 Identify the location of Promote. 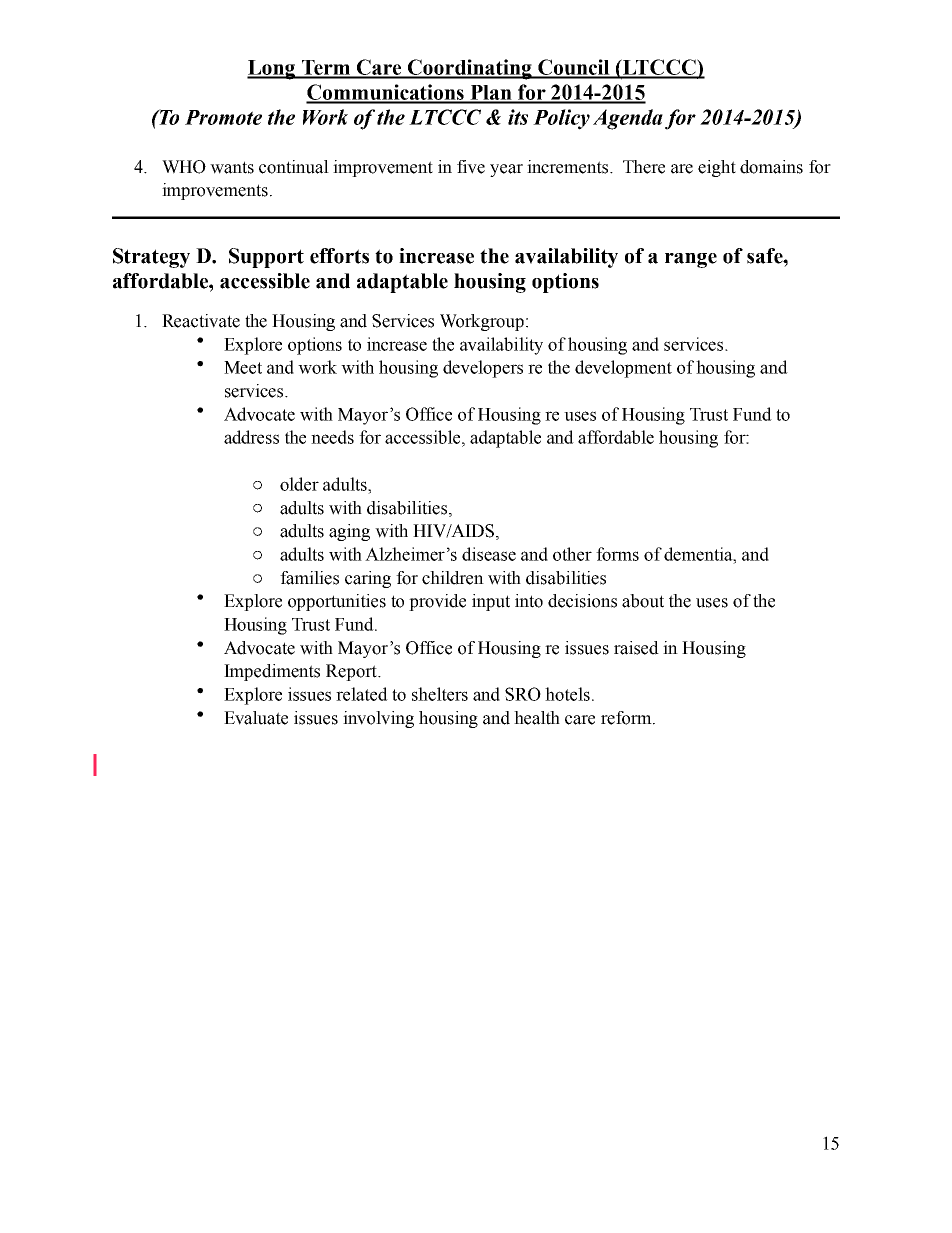
(223, 117).
